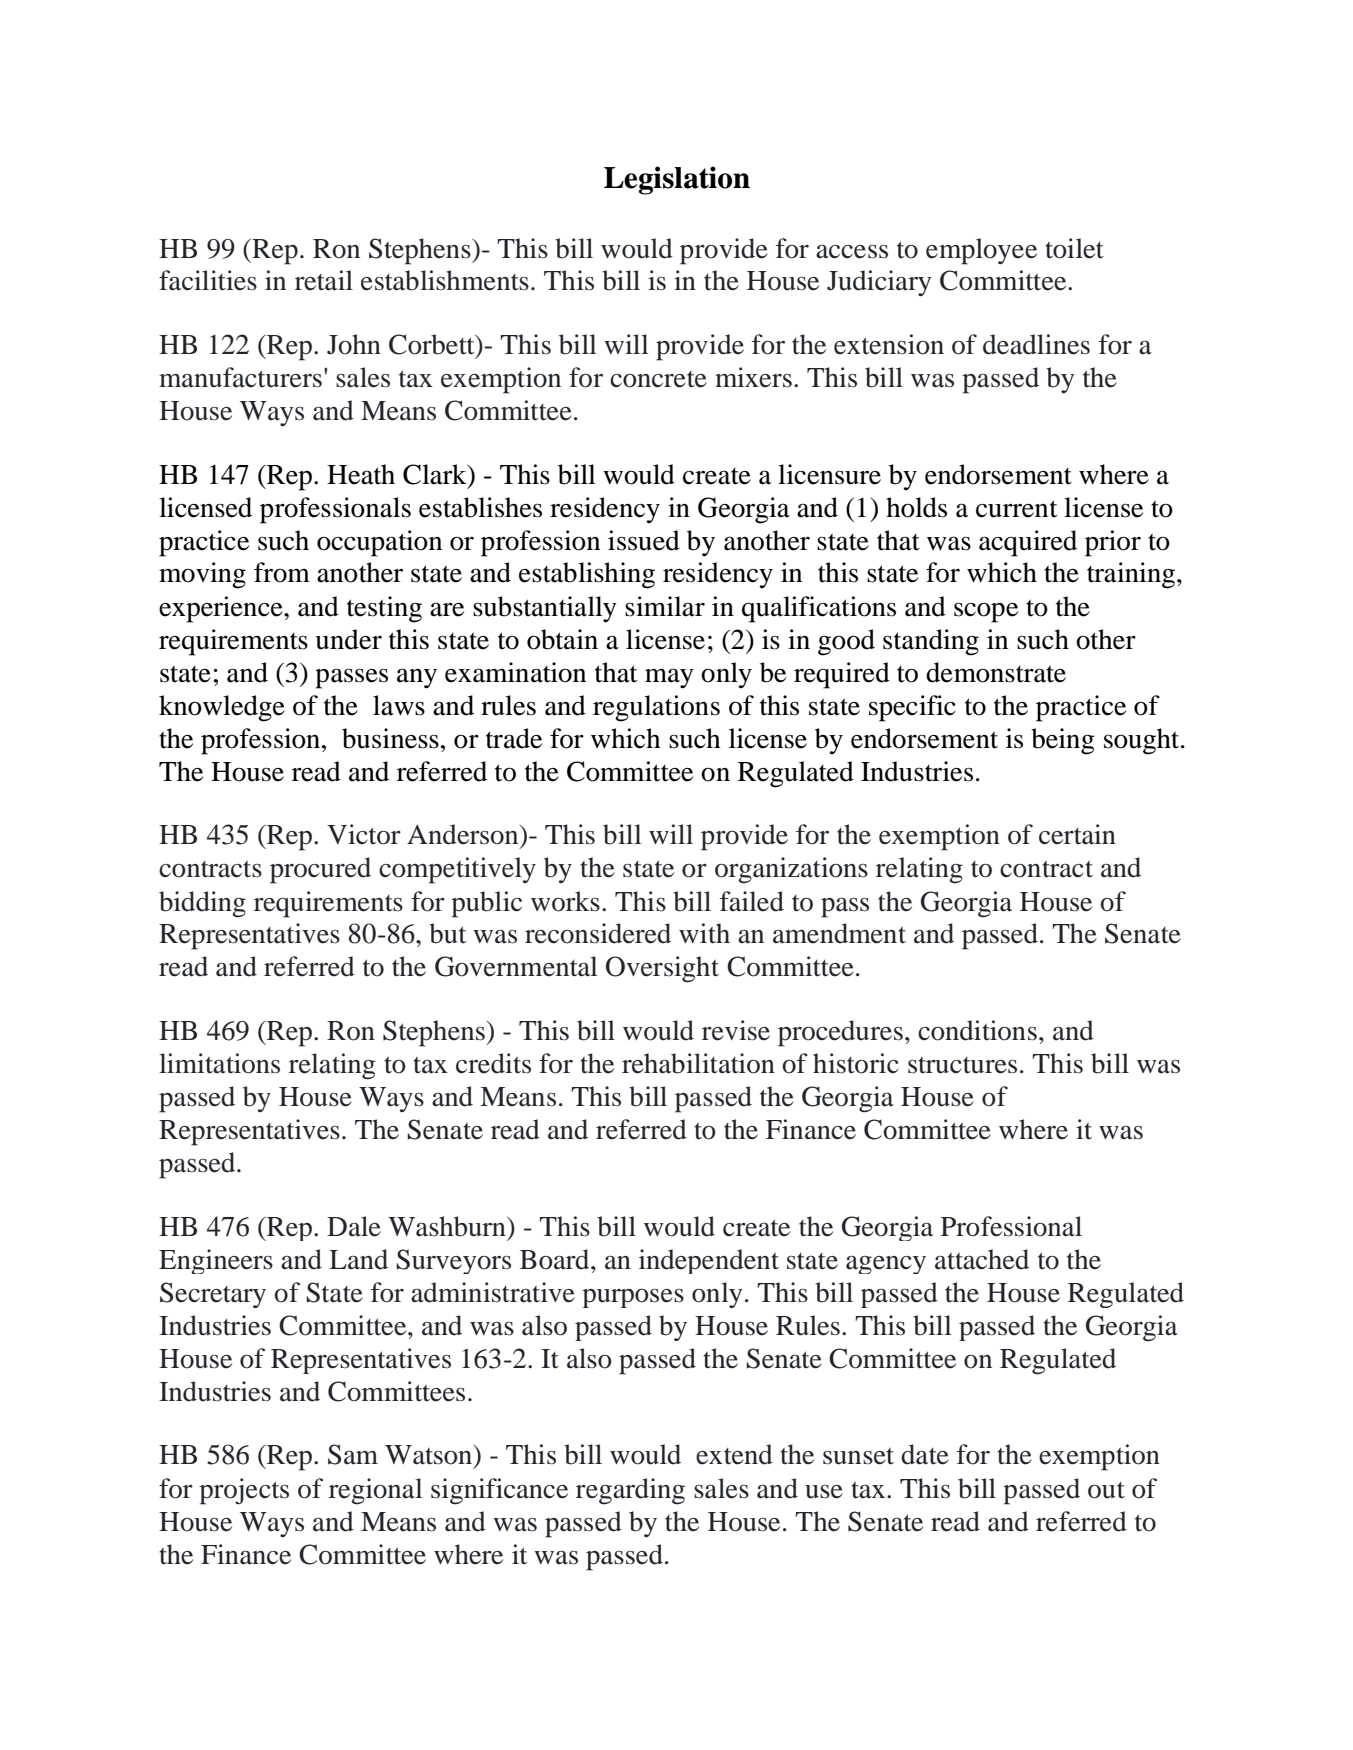 This document has height=1750, width=1353. Describe the element at coordinates (354, 1226) in the document. I see `Dale` at that location.
